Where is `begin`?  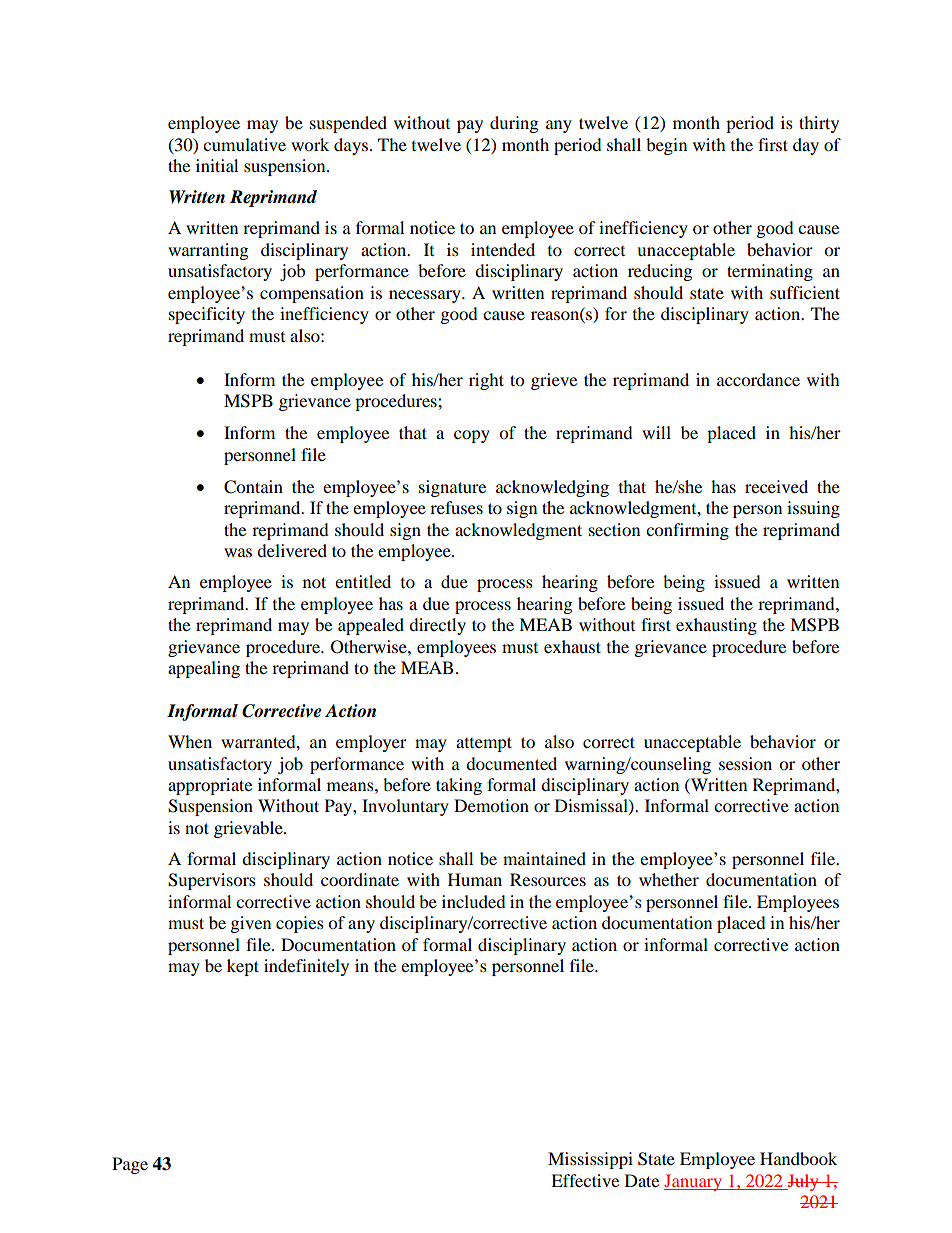 begin is located at coordinates (666, 146).
